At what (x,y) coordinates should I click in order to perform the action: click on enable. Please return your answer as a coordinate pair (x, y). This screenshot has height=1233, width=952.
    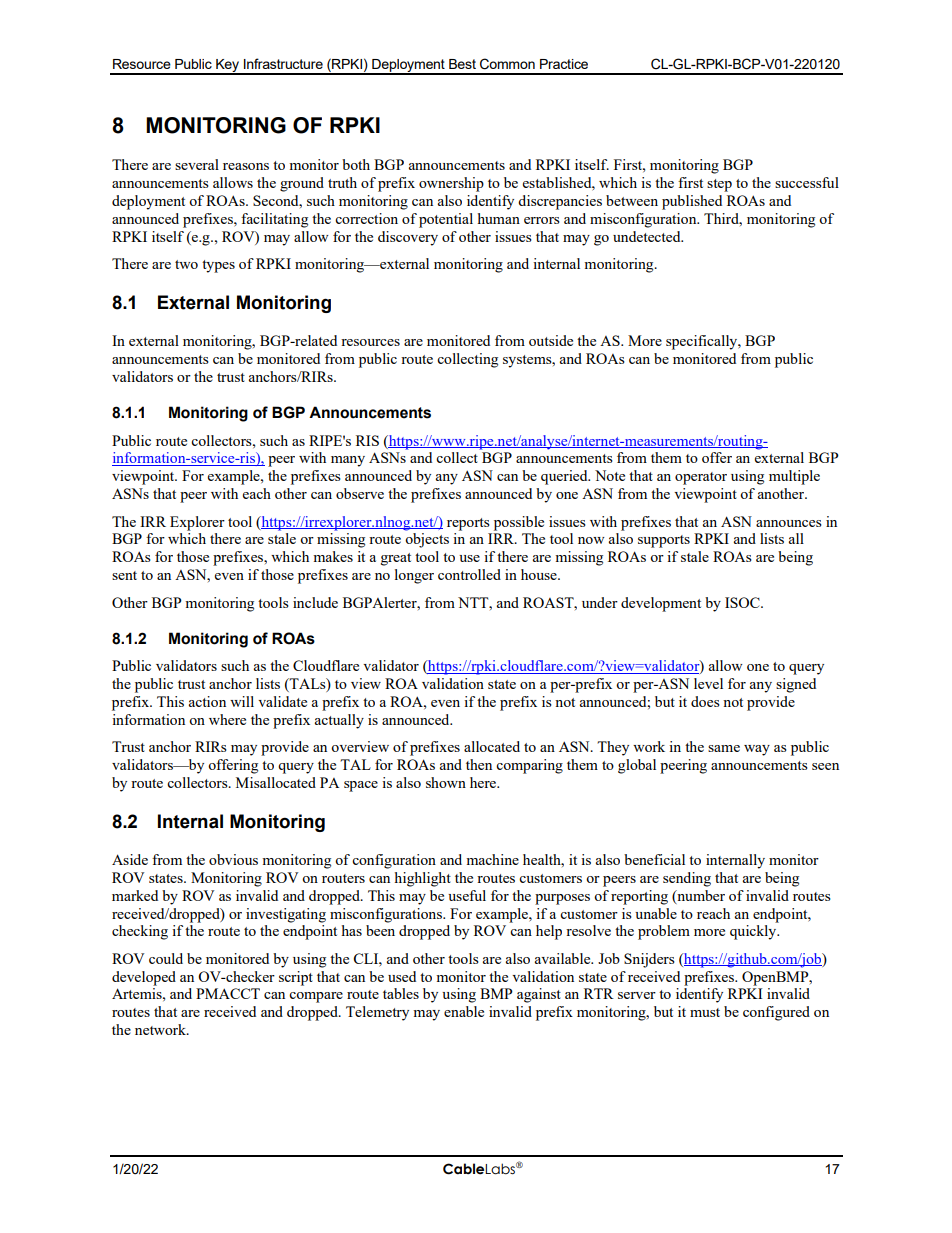
    Looking at the image, I should click on (464, 1011).
